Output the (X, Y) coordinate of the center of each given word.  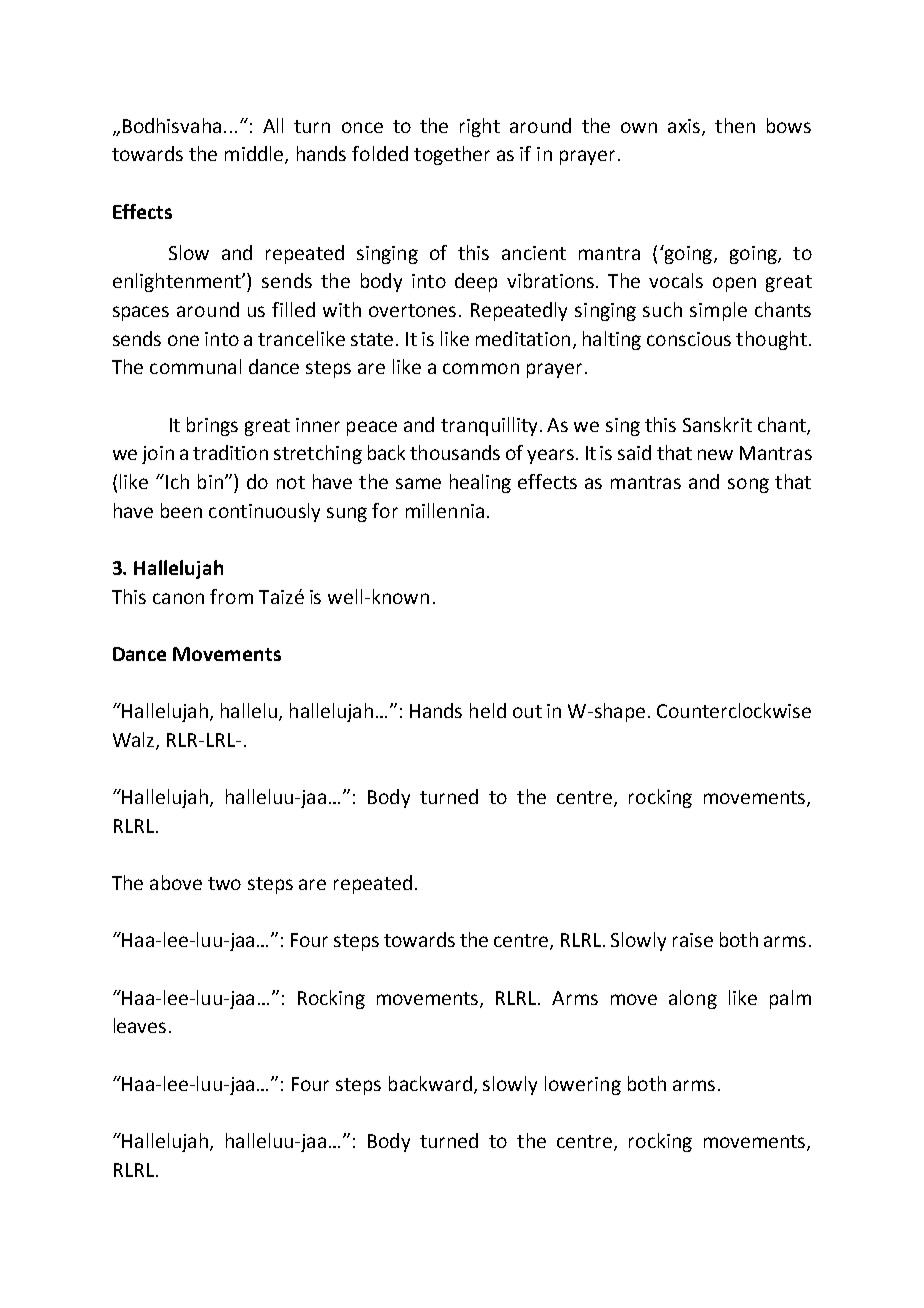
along (693, 999)
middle (255, 155)
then (735, 125)
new (715, 454)
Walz (135, 740)
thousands (455, 452)
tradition (230, 452)
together (452, 155)
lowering (583, 1085)
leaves (140, 1025)
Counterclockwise (734, 710)
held (488, 710)
